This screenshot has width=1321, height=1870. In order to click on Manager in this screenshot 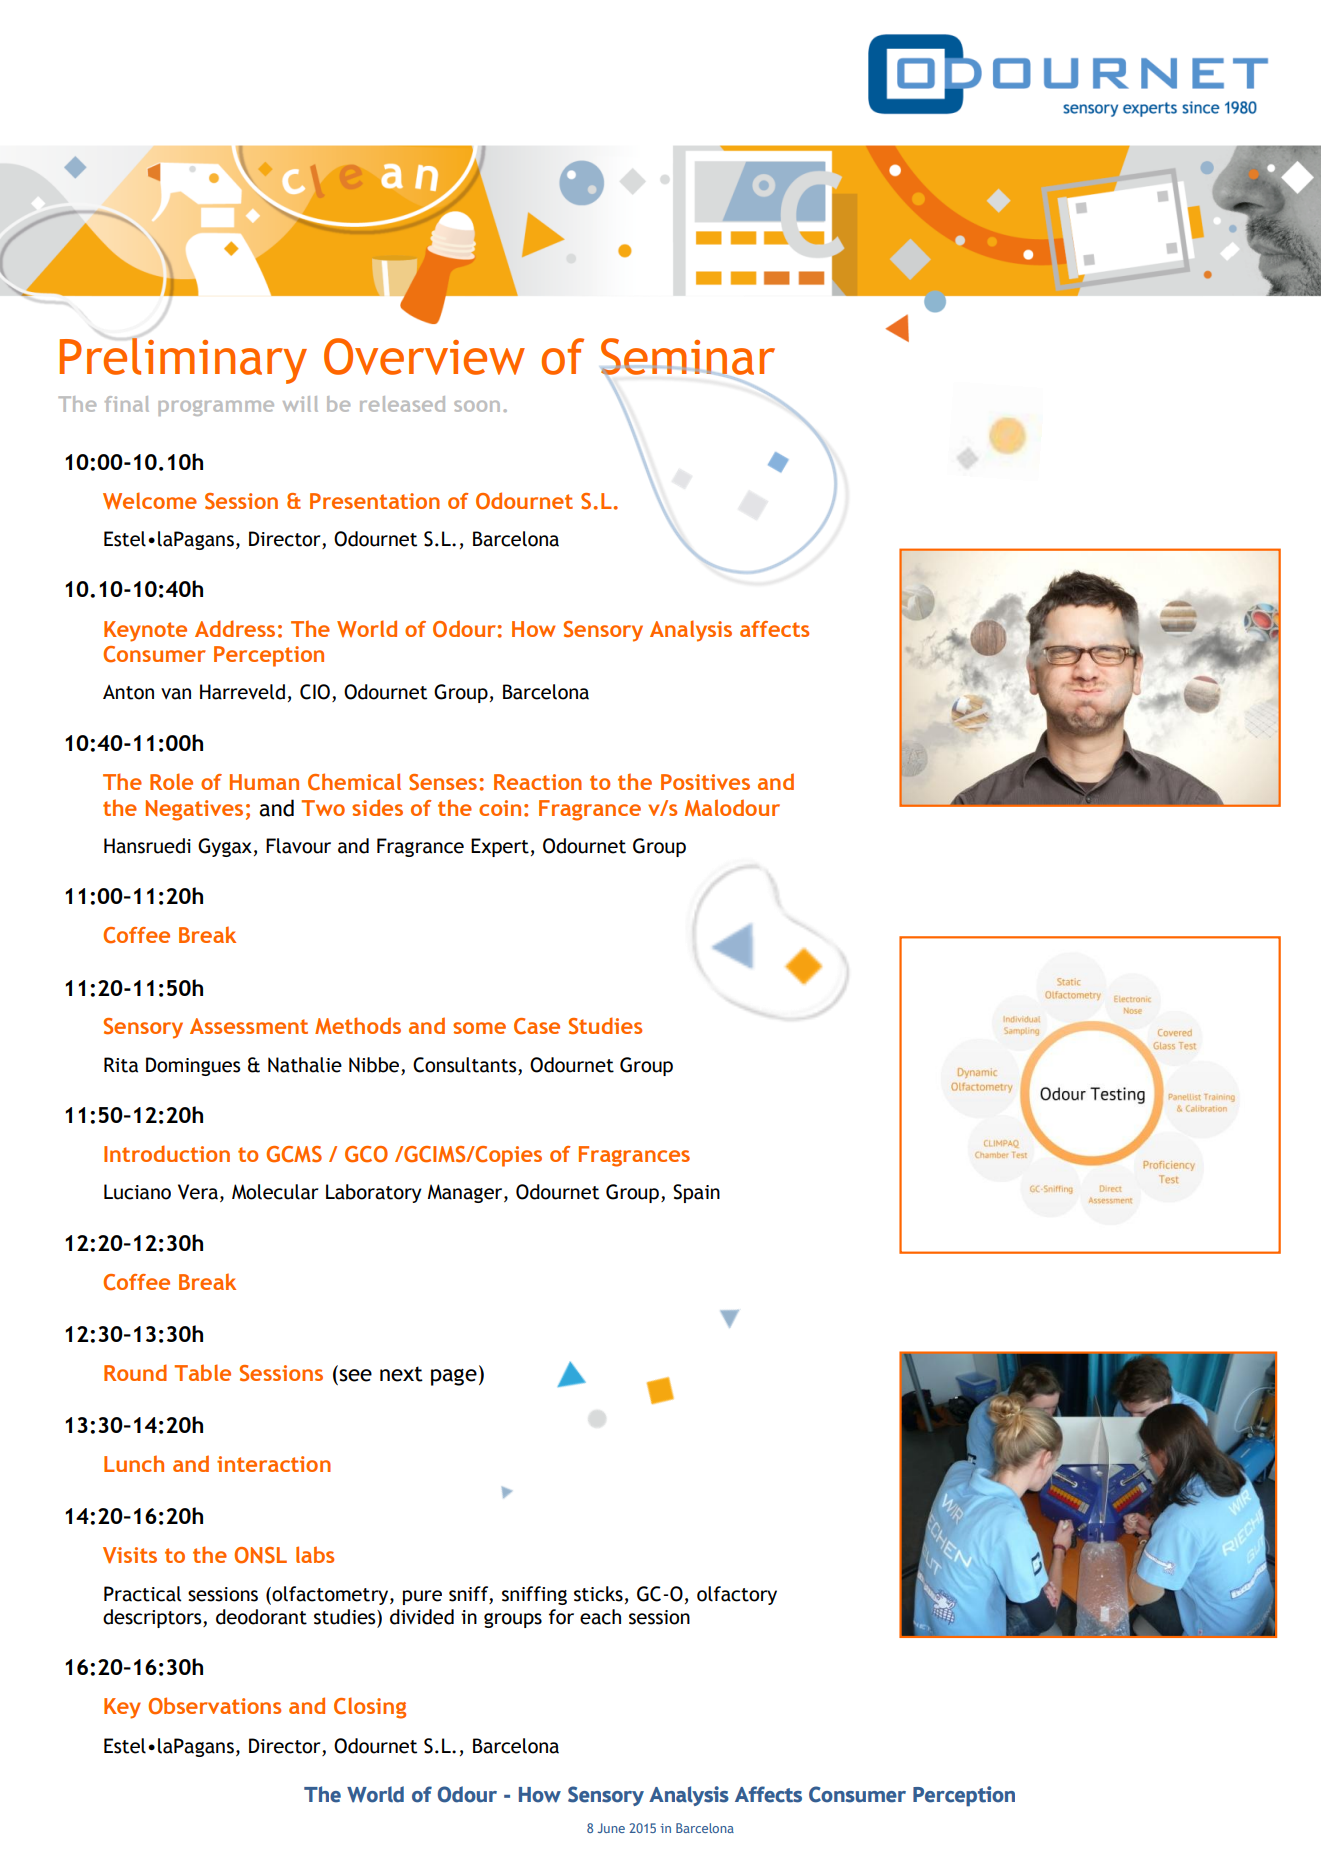, I will do `click(466, 1193)`.
